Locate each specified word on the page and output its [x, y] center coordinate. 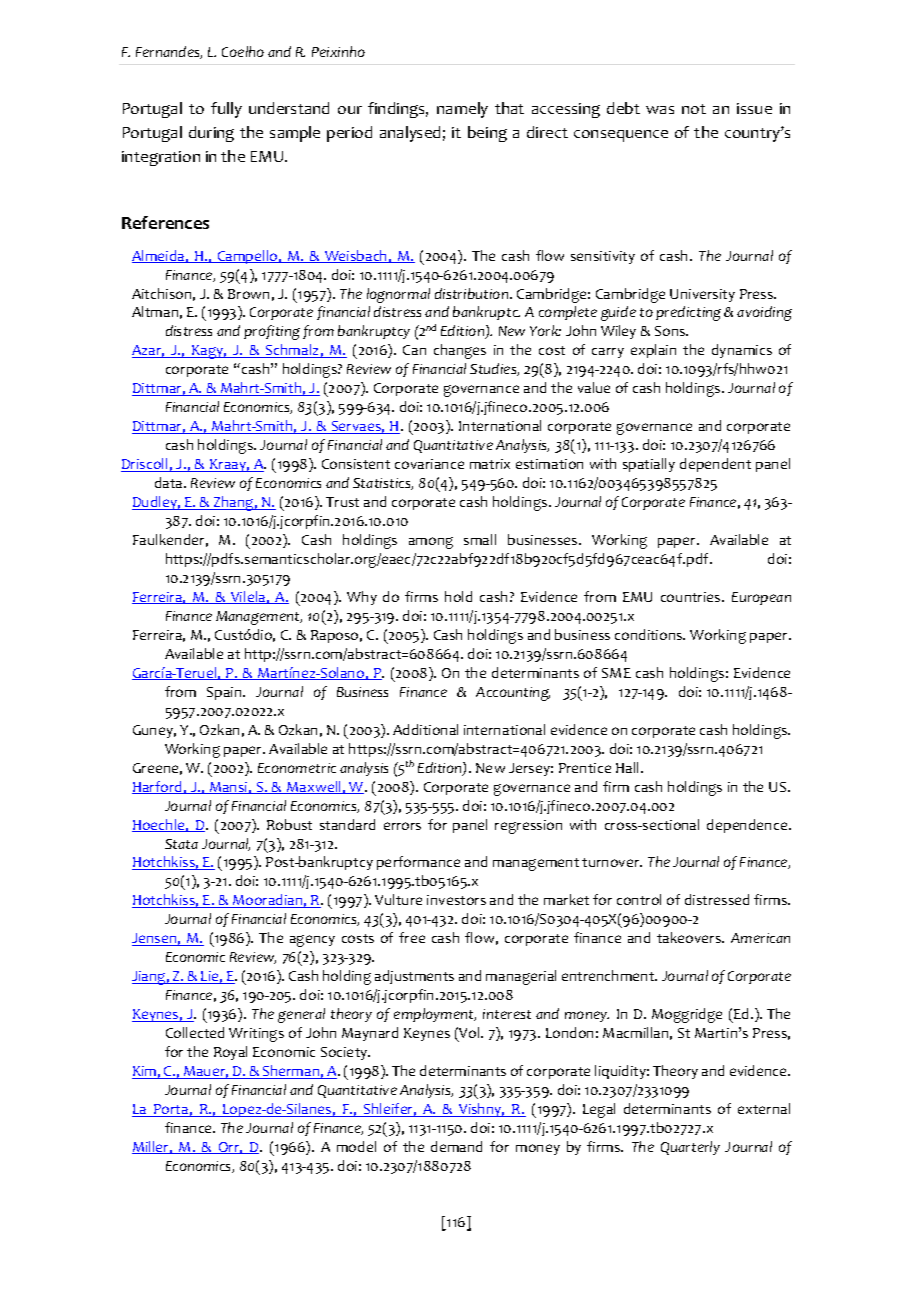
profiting [272, 332]
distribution [473, 293]
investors [456, 900]
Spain [225, 693]
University [702, 295]
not [694, 109]
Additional [425, 729]
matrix [490, 464]
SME [616, 673]
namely [462, 110]
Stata [181, 844]
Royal [230, 1053]
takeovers [690, 937]
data [170, 482]
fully [226, 110]
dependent [715, 465]
